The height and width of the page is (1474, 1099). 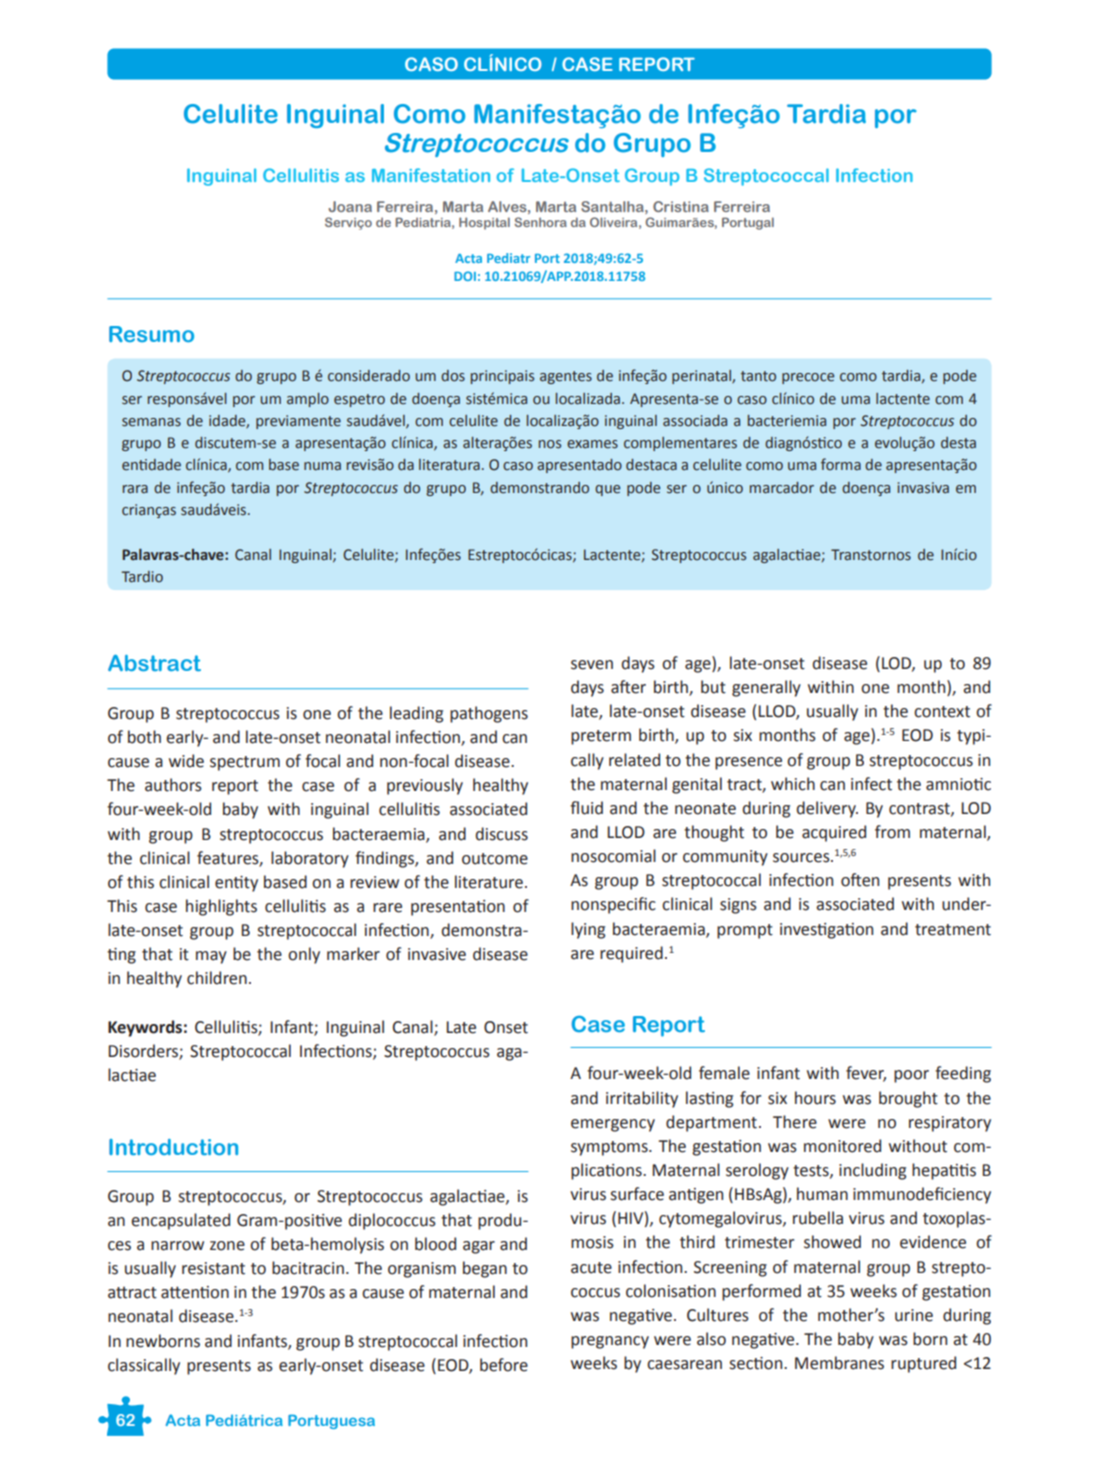 What do you see at coordinates (195, 1292) in the page?
I see `attention` at bounding box center [195, 1292].
